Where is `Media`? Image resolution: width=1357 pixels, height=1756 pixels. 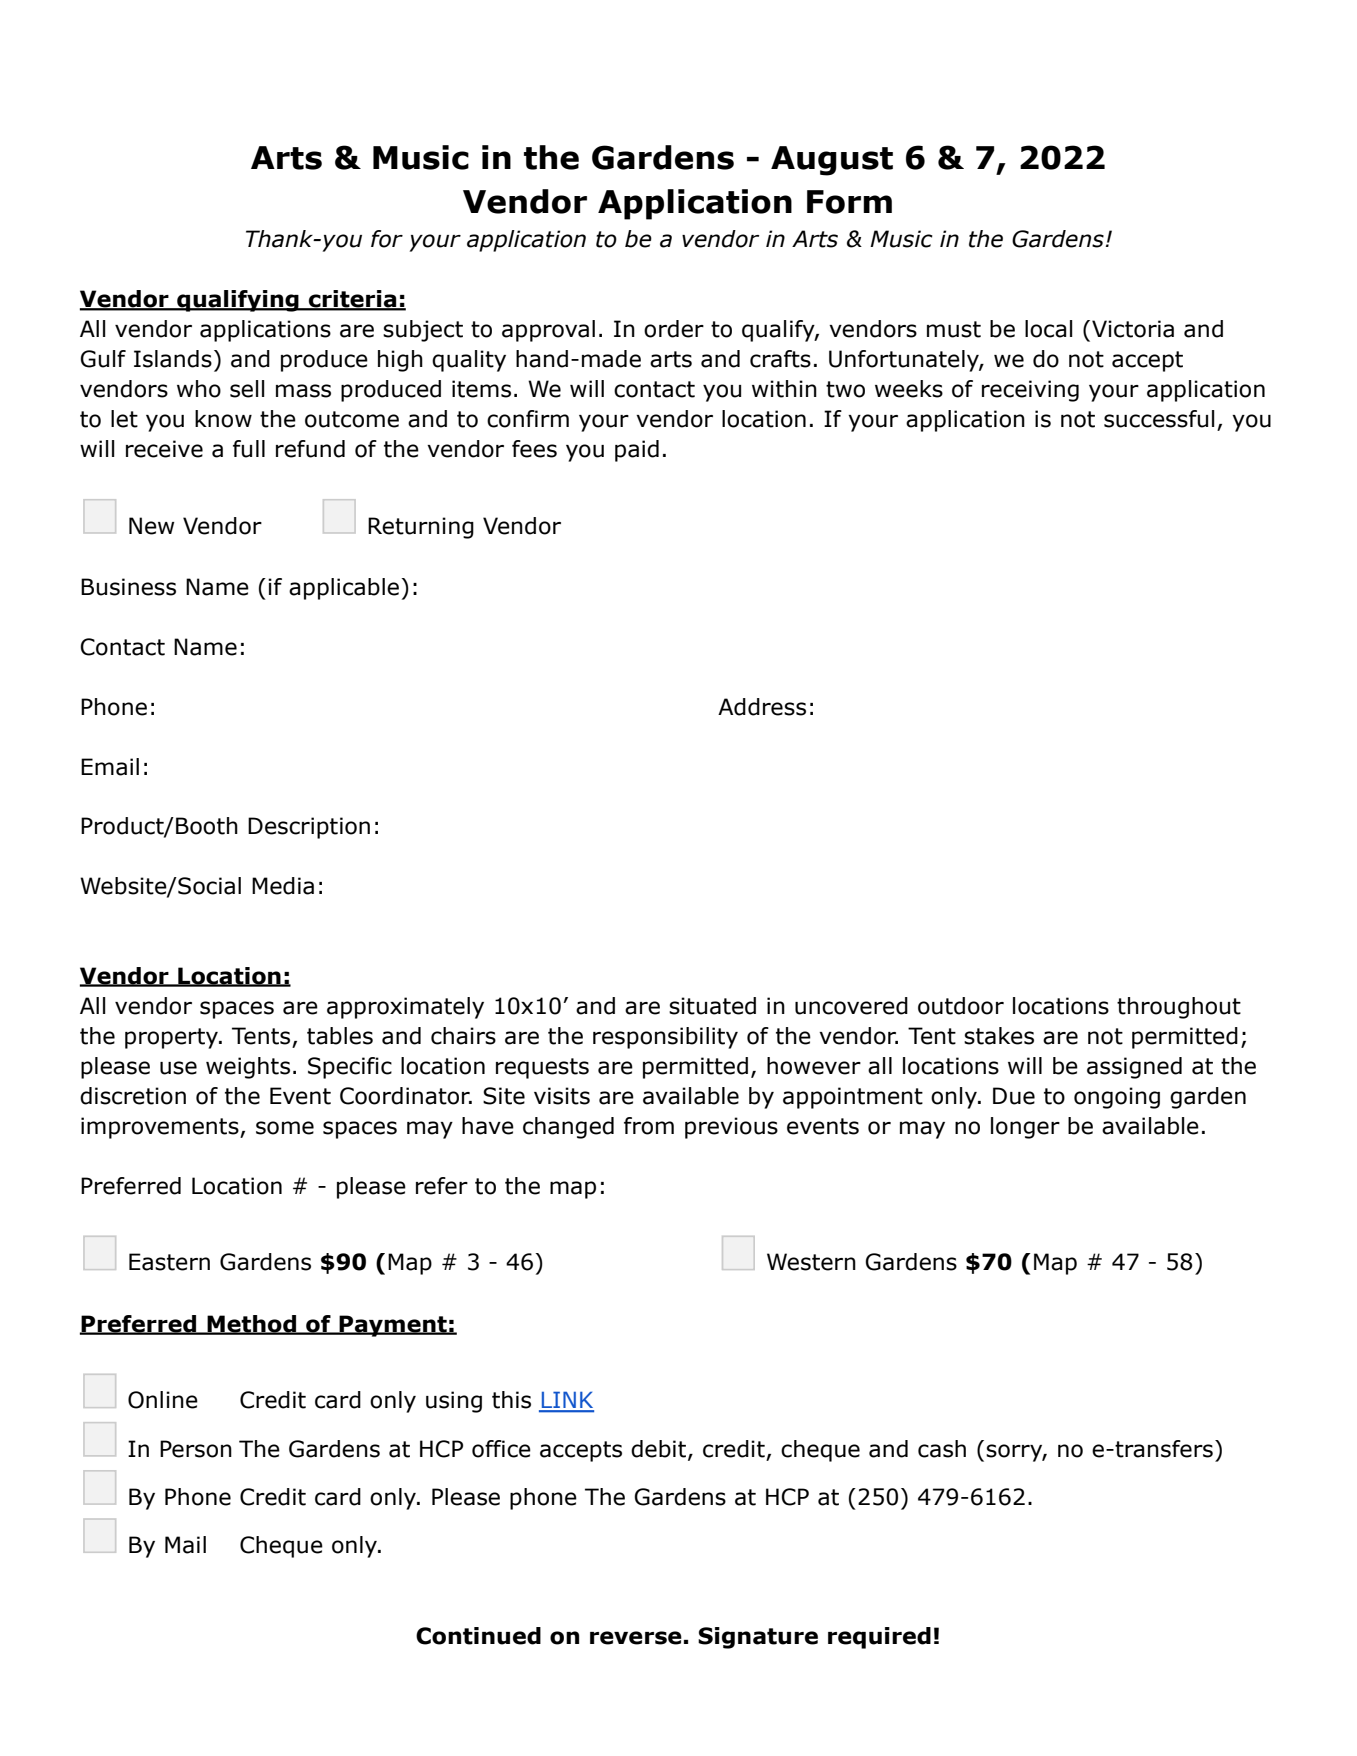
Media is located at coordinates (283, 886).
